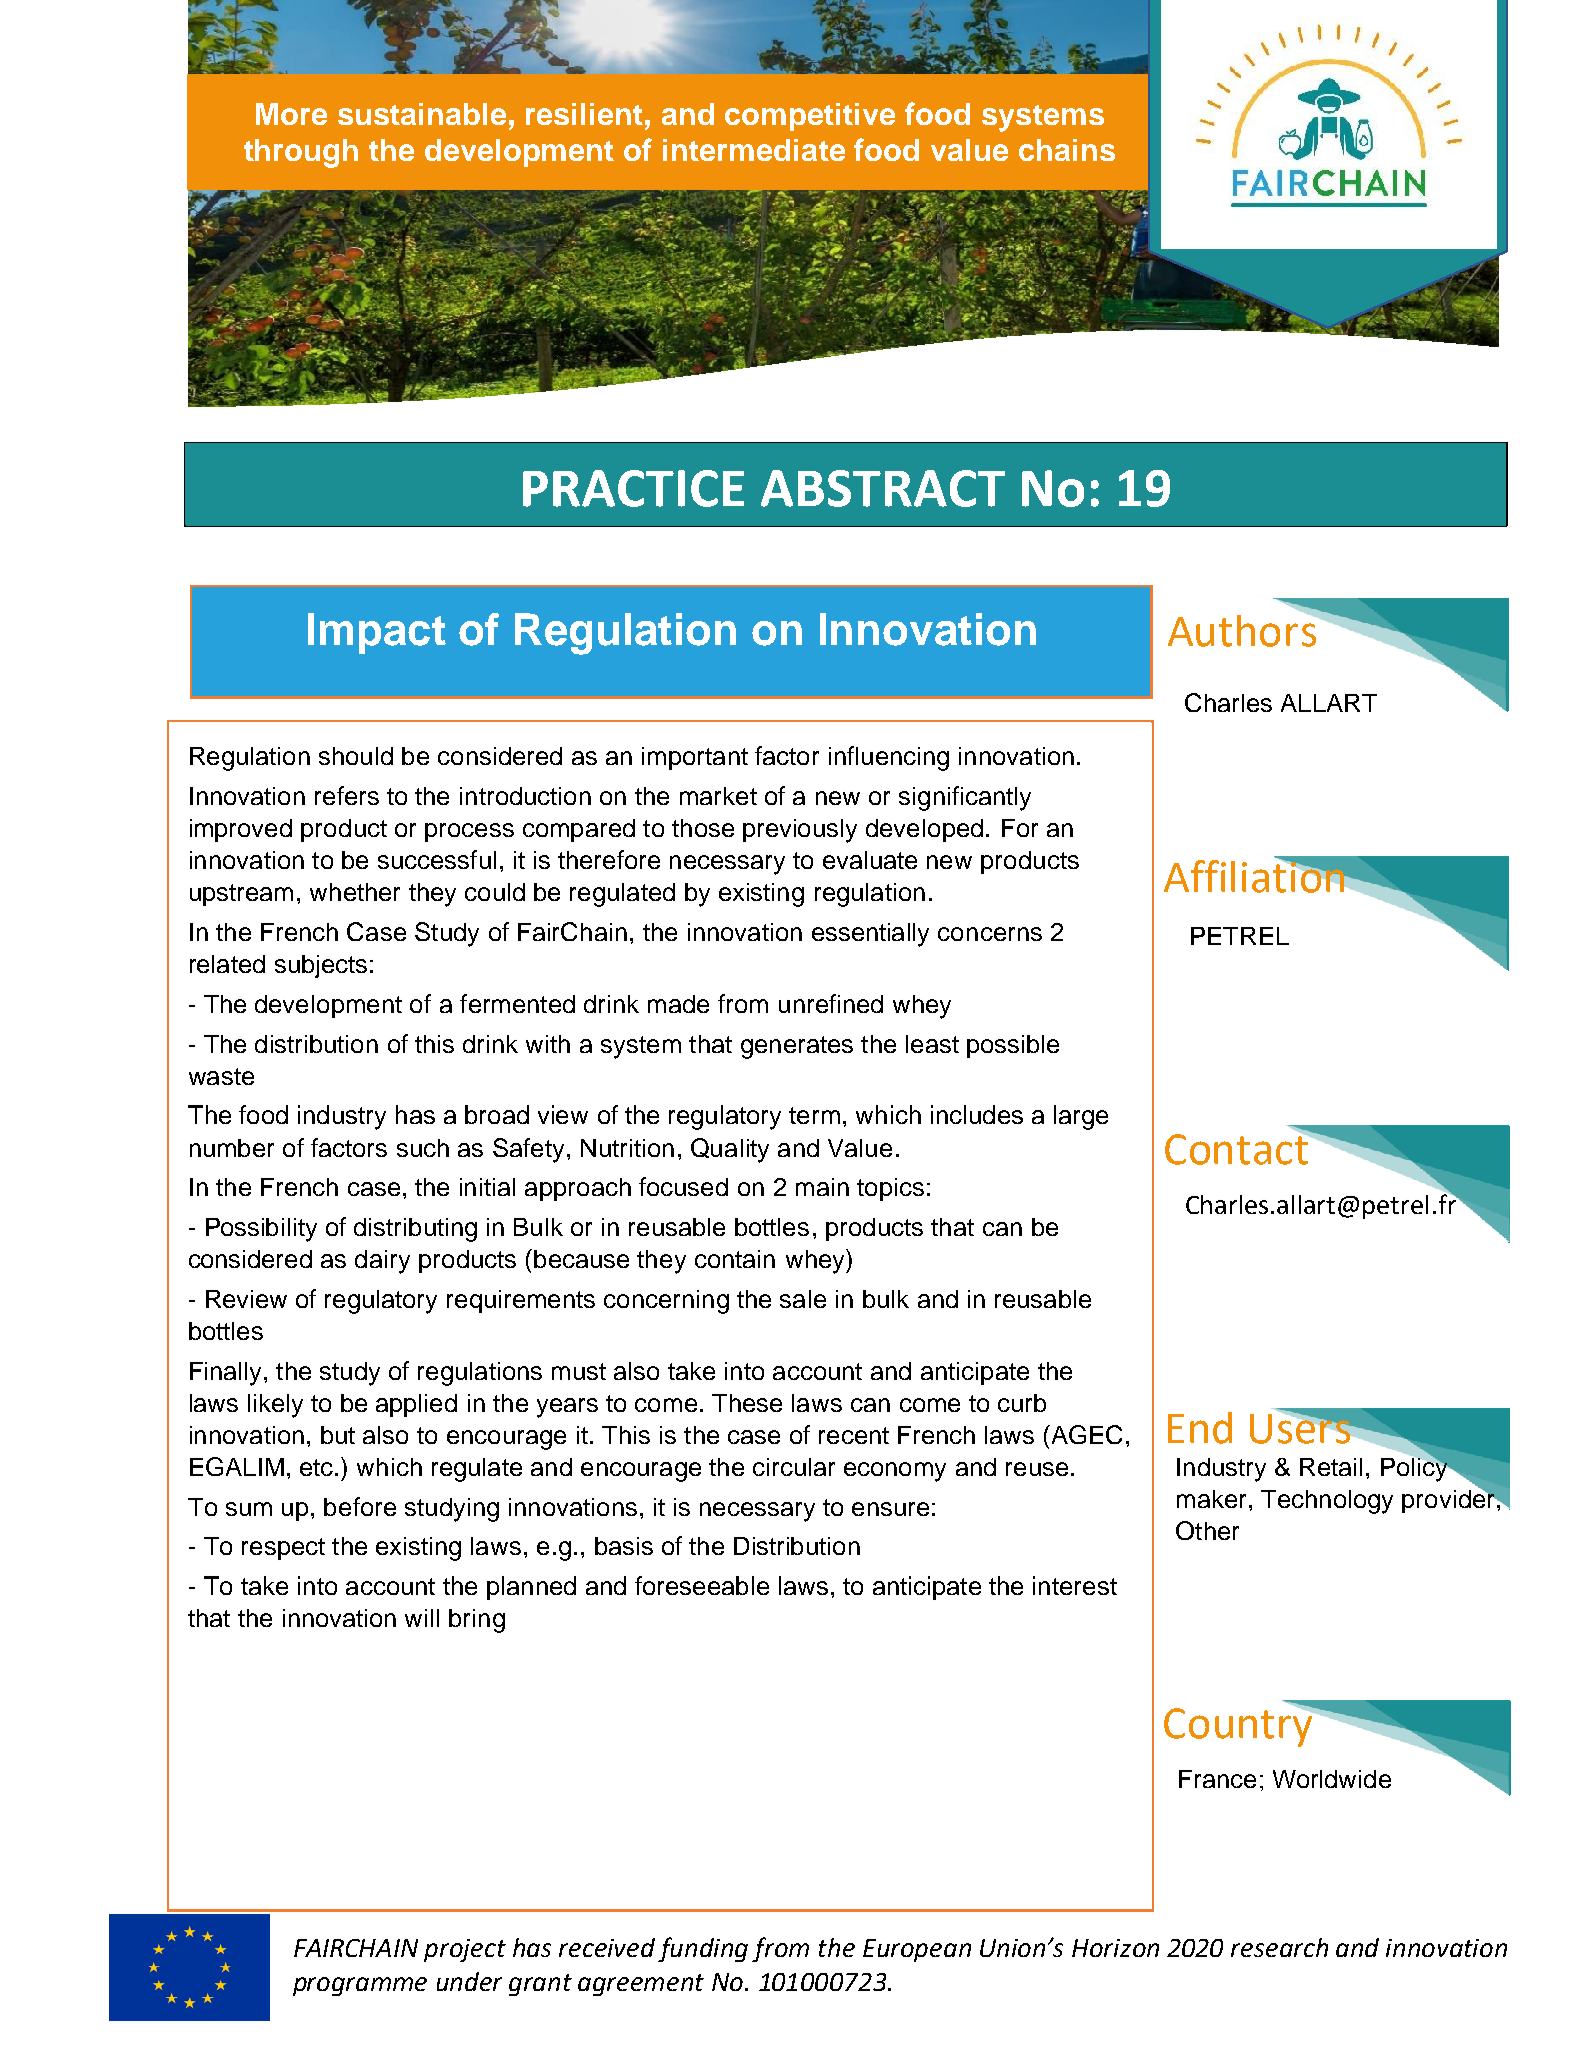 The height and width of the screenshot is (2045, 1580). I want to click on programme, so click(360, 1986).
